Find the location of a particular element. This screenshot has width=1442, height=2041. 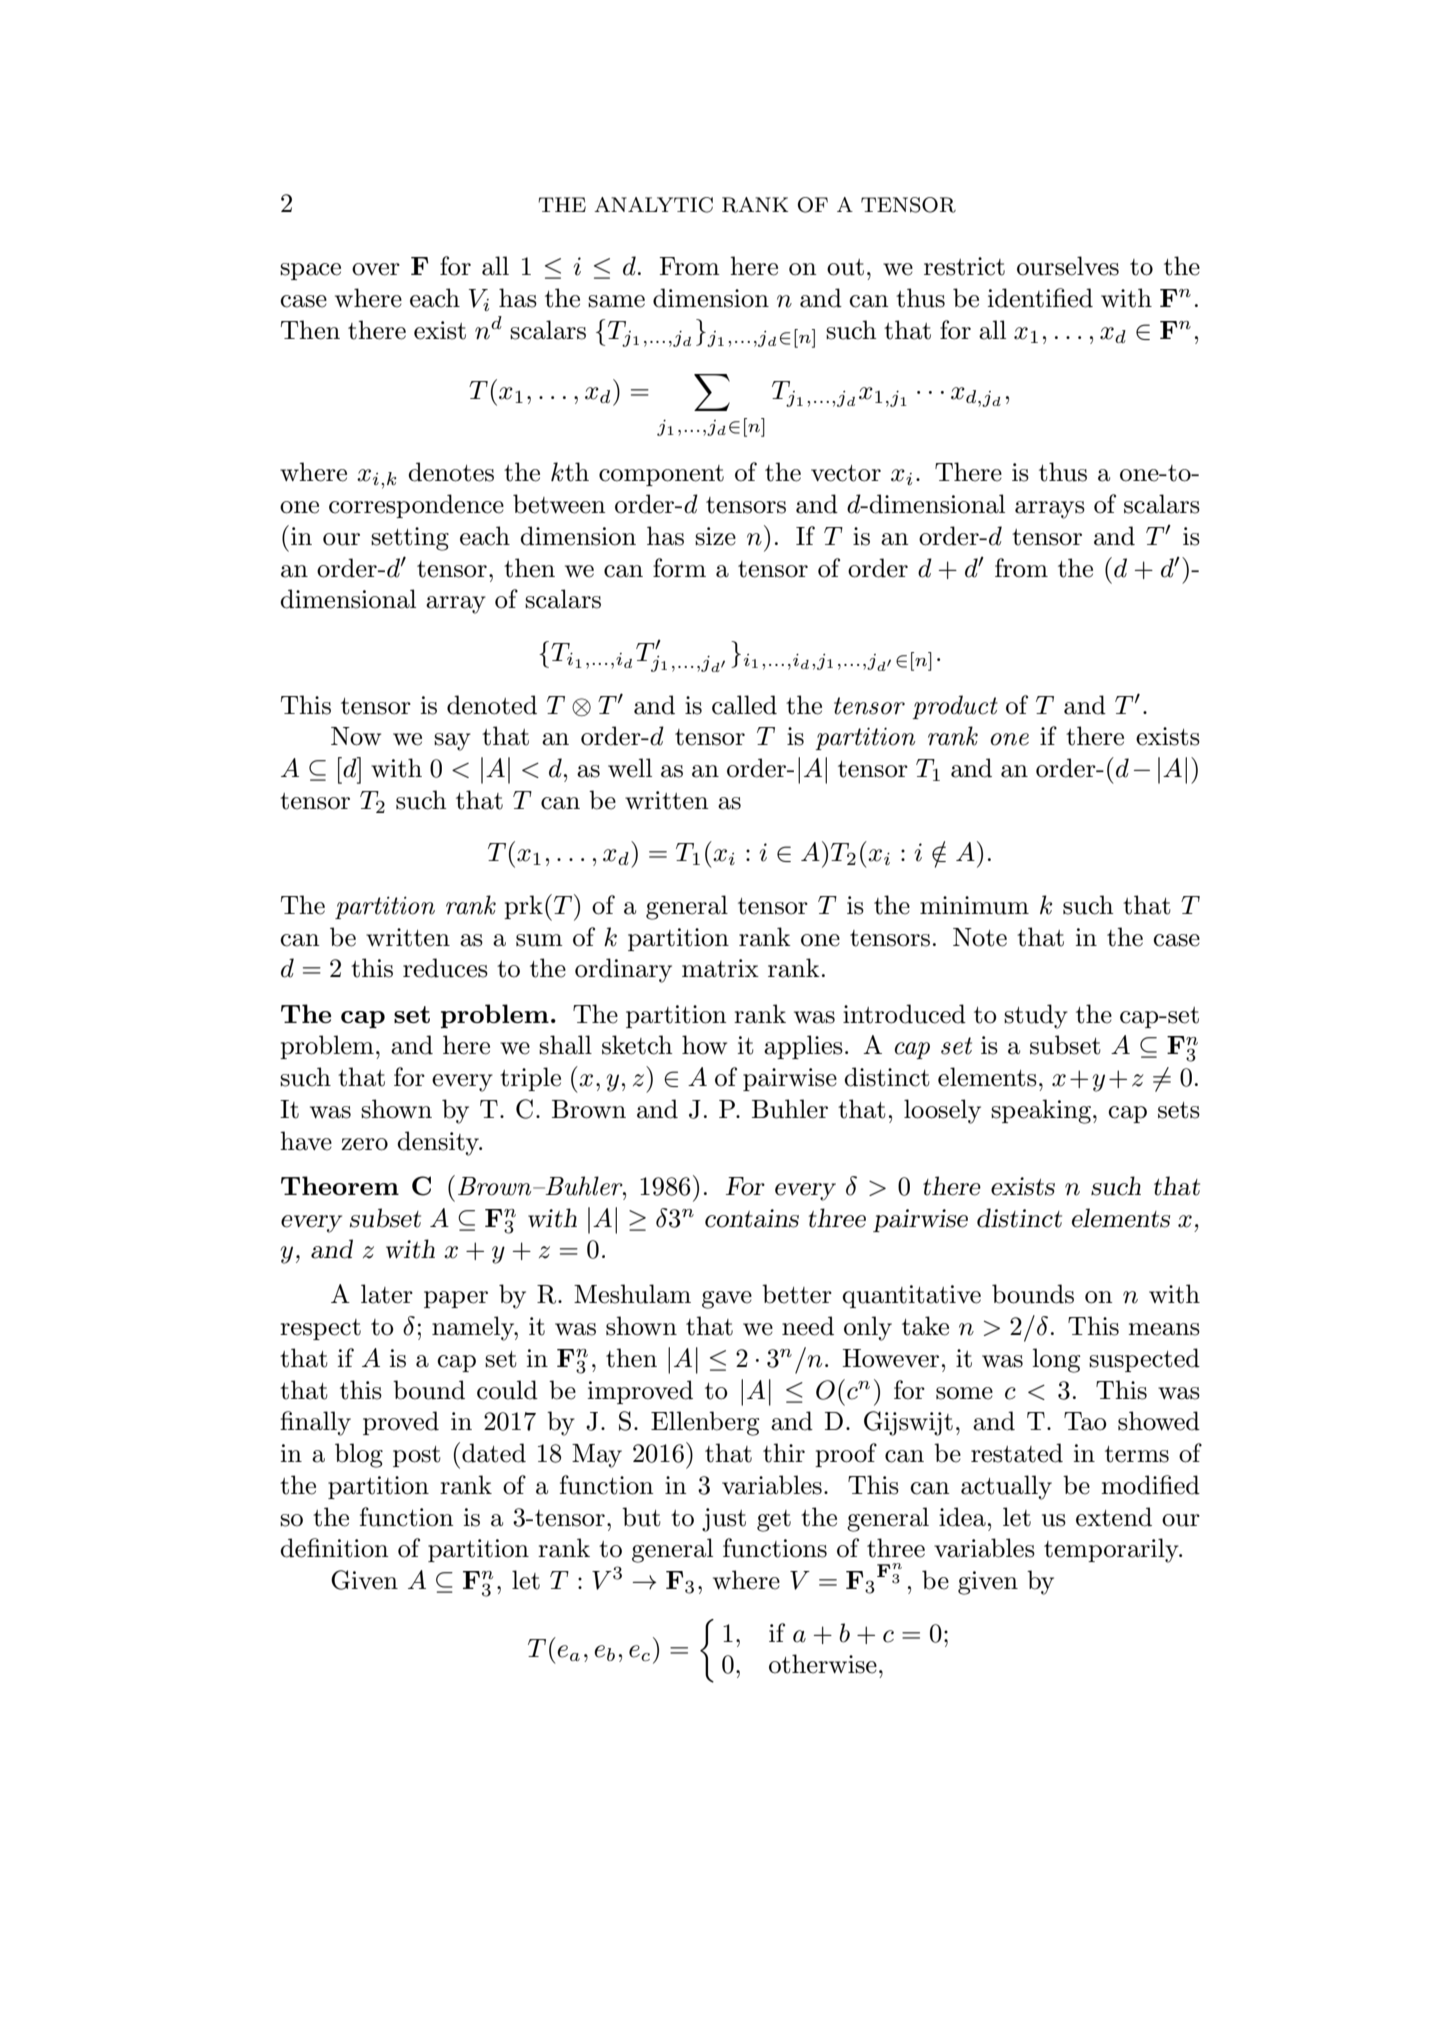

product is located at coordinates (955, 707).
